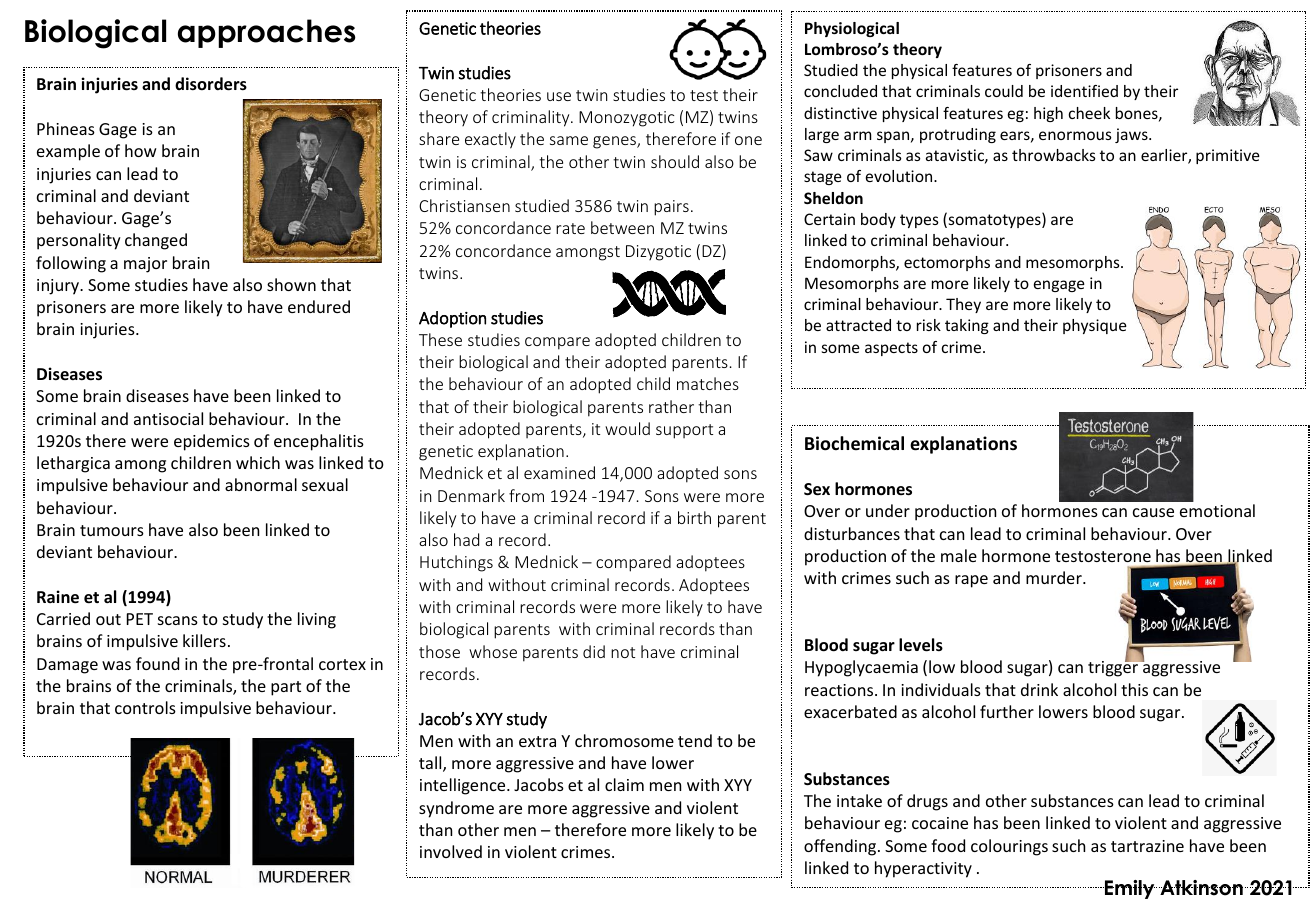 This screenshot has width=1316, height=911. I want to click on Physiological, so click(852, 29).
